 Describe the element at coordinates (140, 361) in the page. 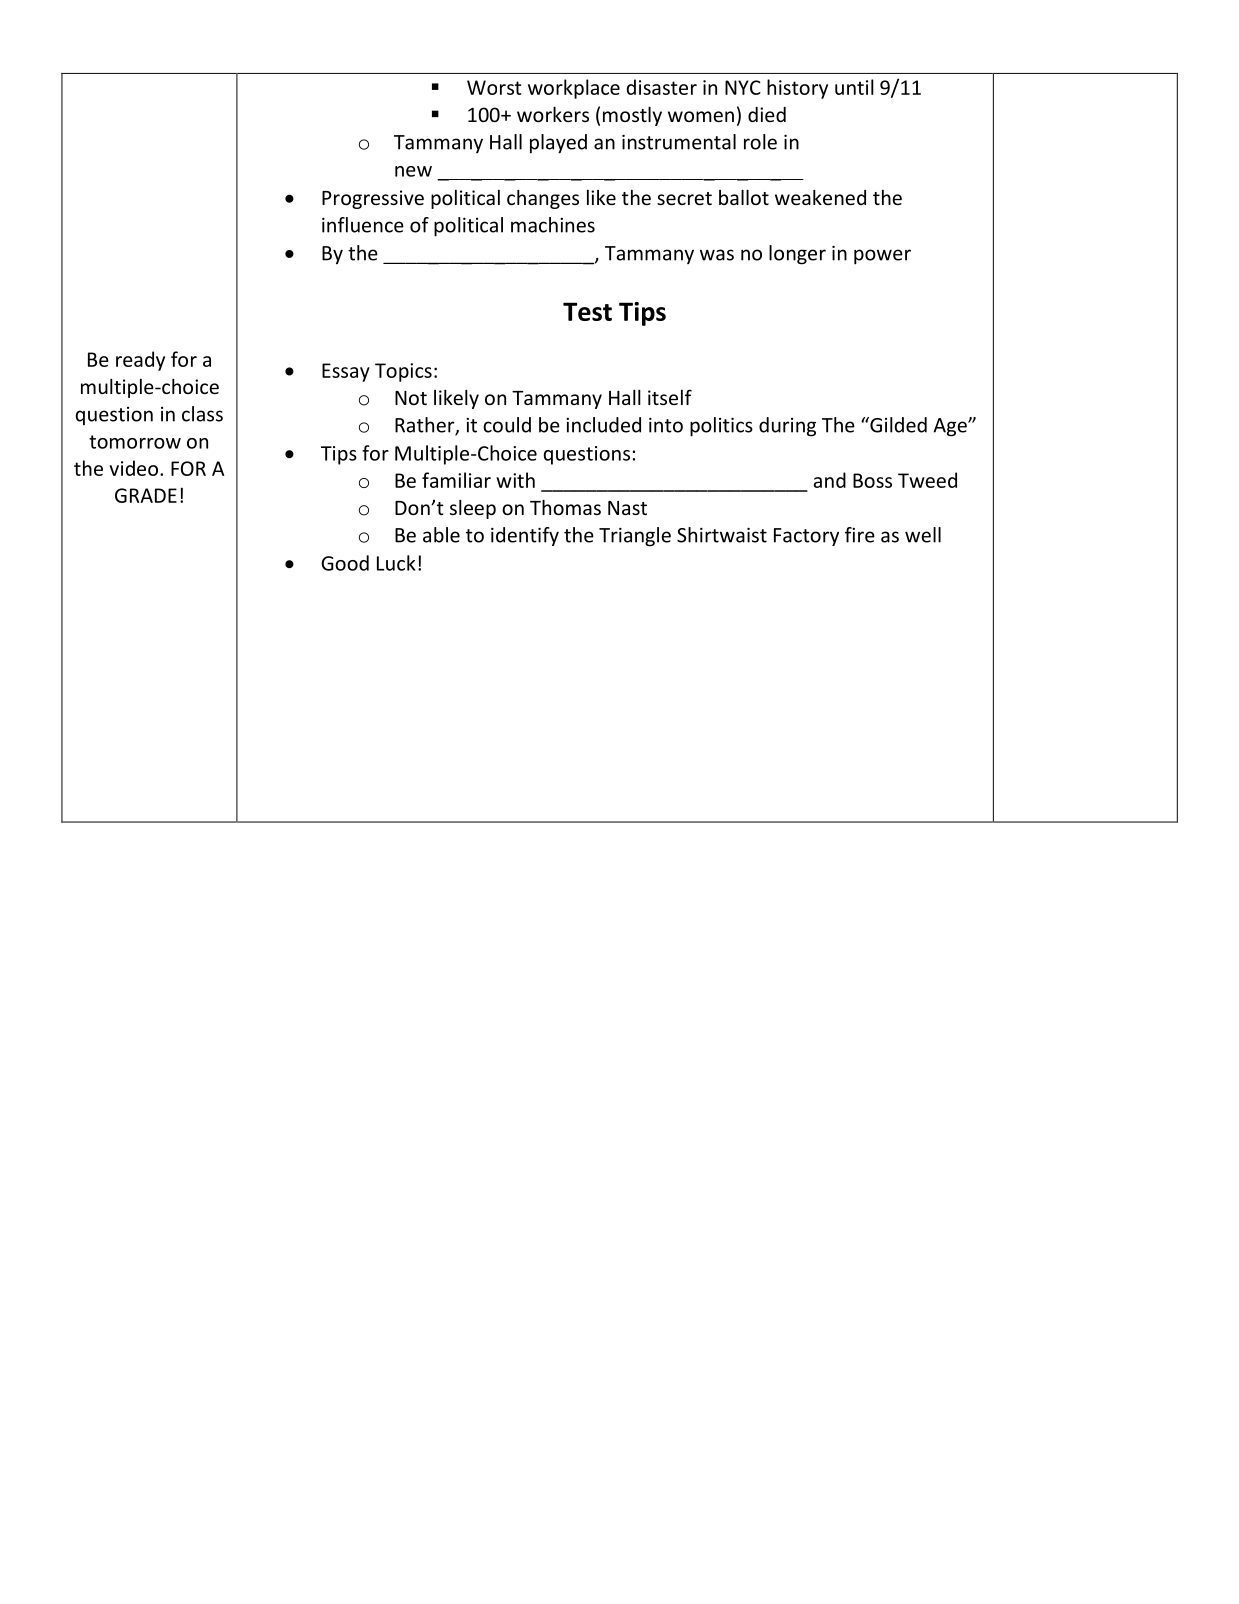

I see `ready` at that location.
